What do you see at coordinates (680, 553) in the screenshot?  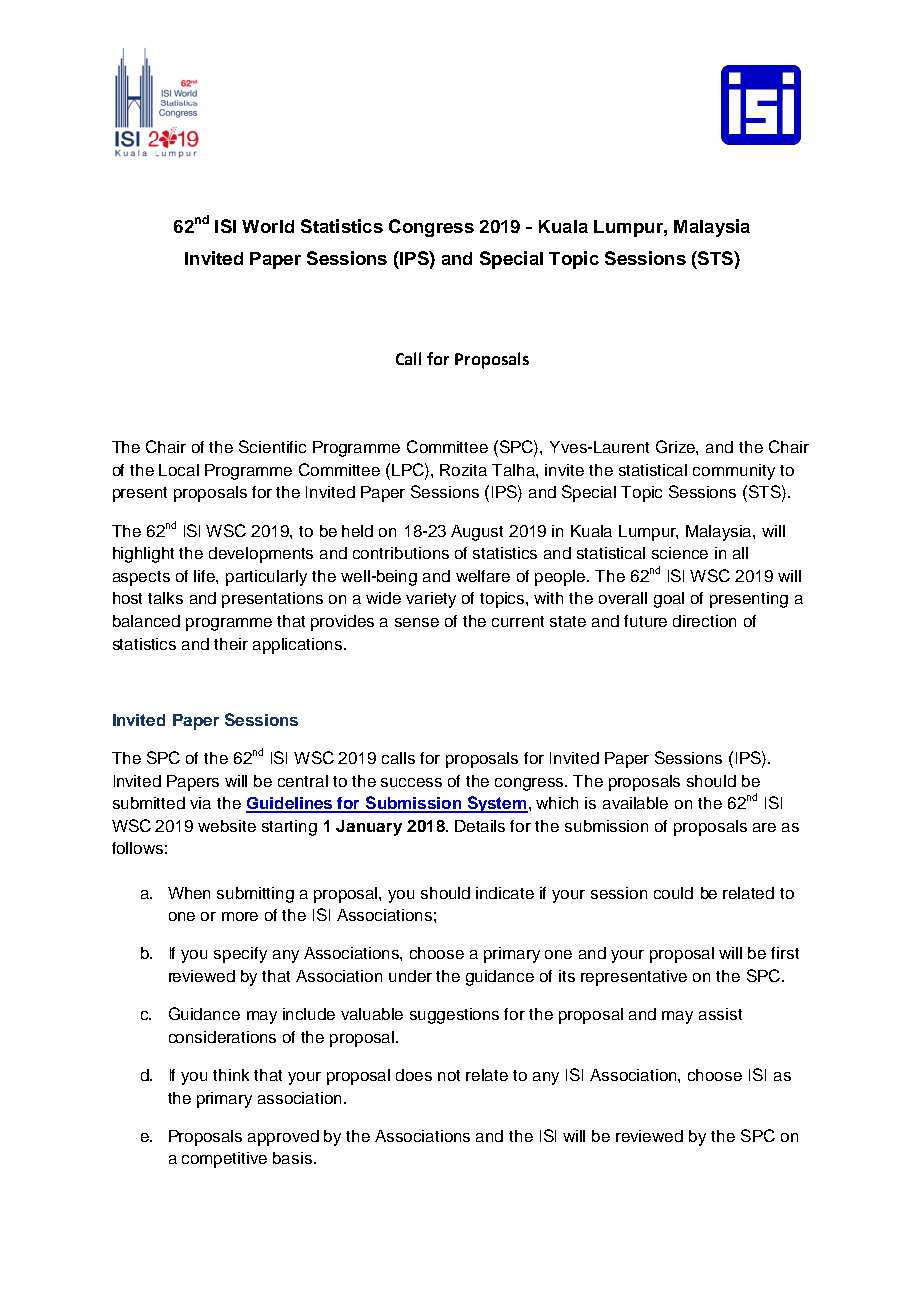 I see `science` at bounding box center [680, 553].
